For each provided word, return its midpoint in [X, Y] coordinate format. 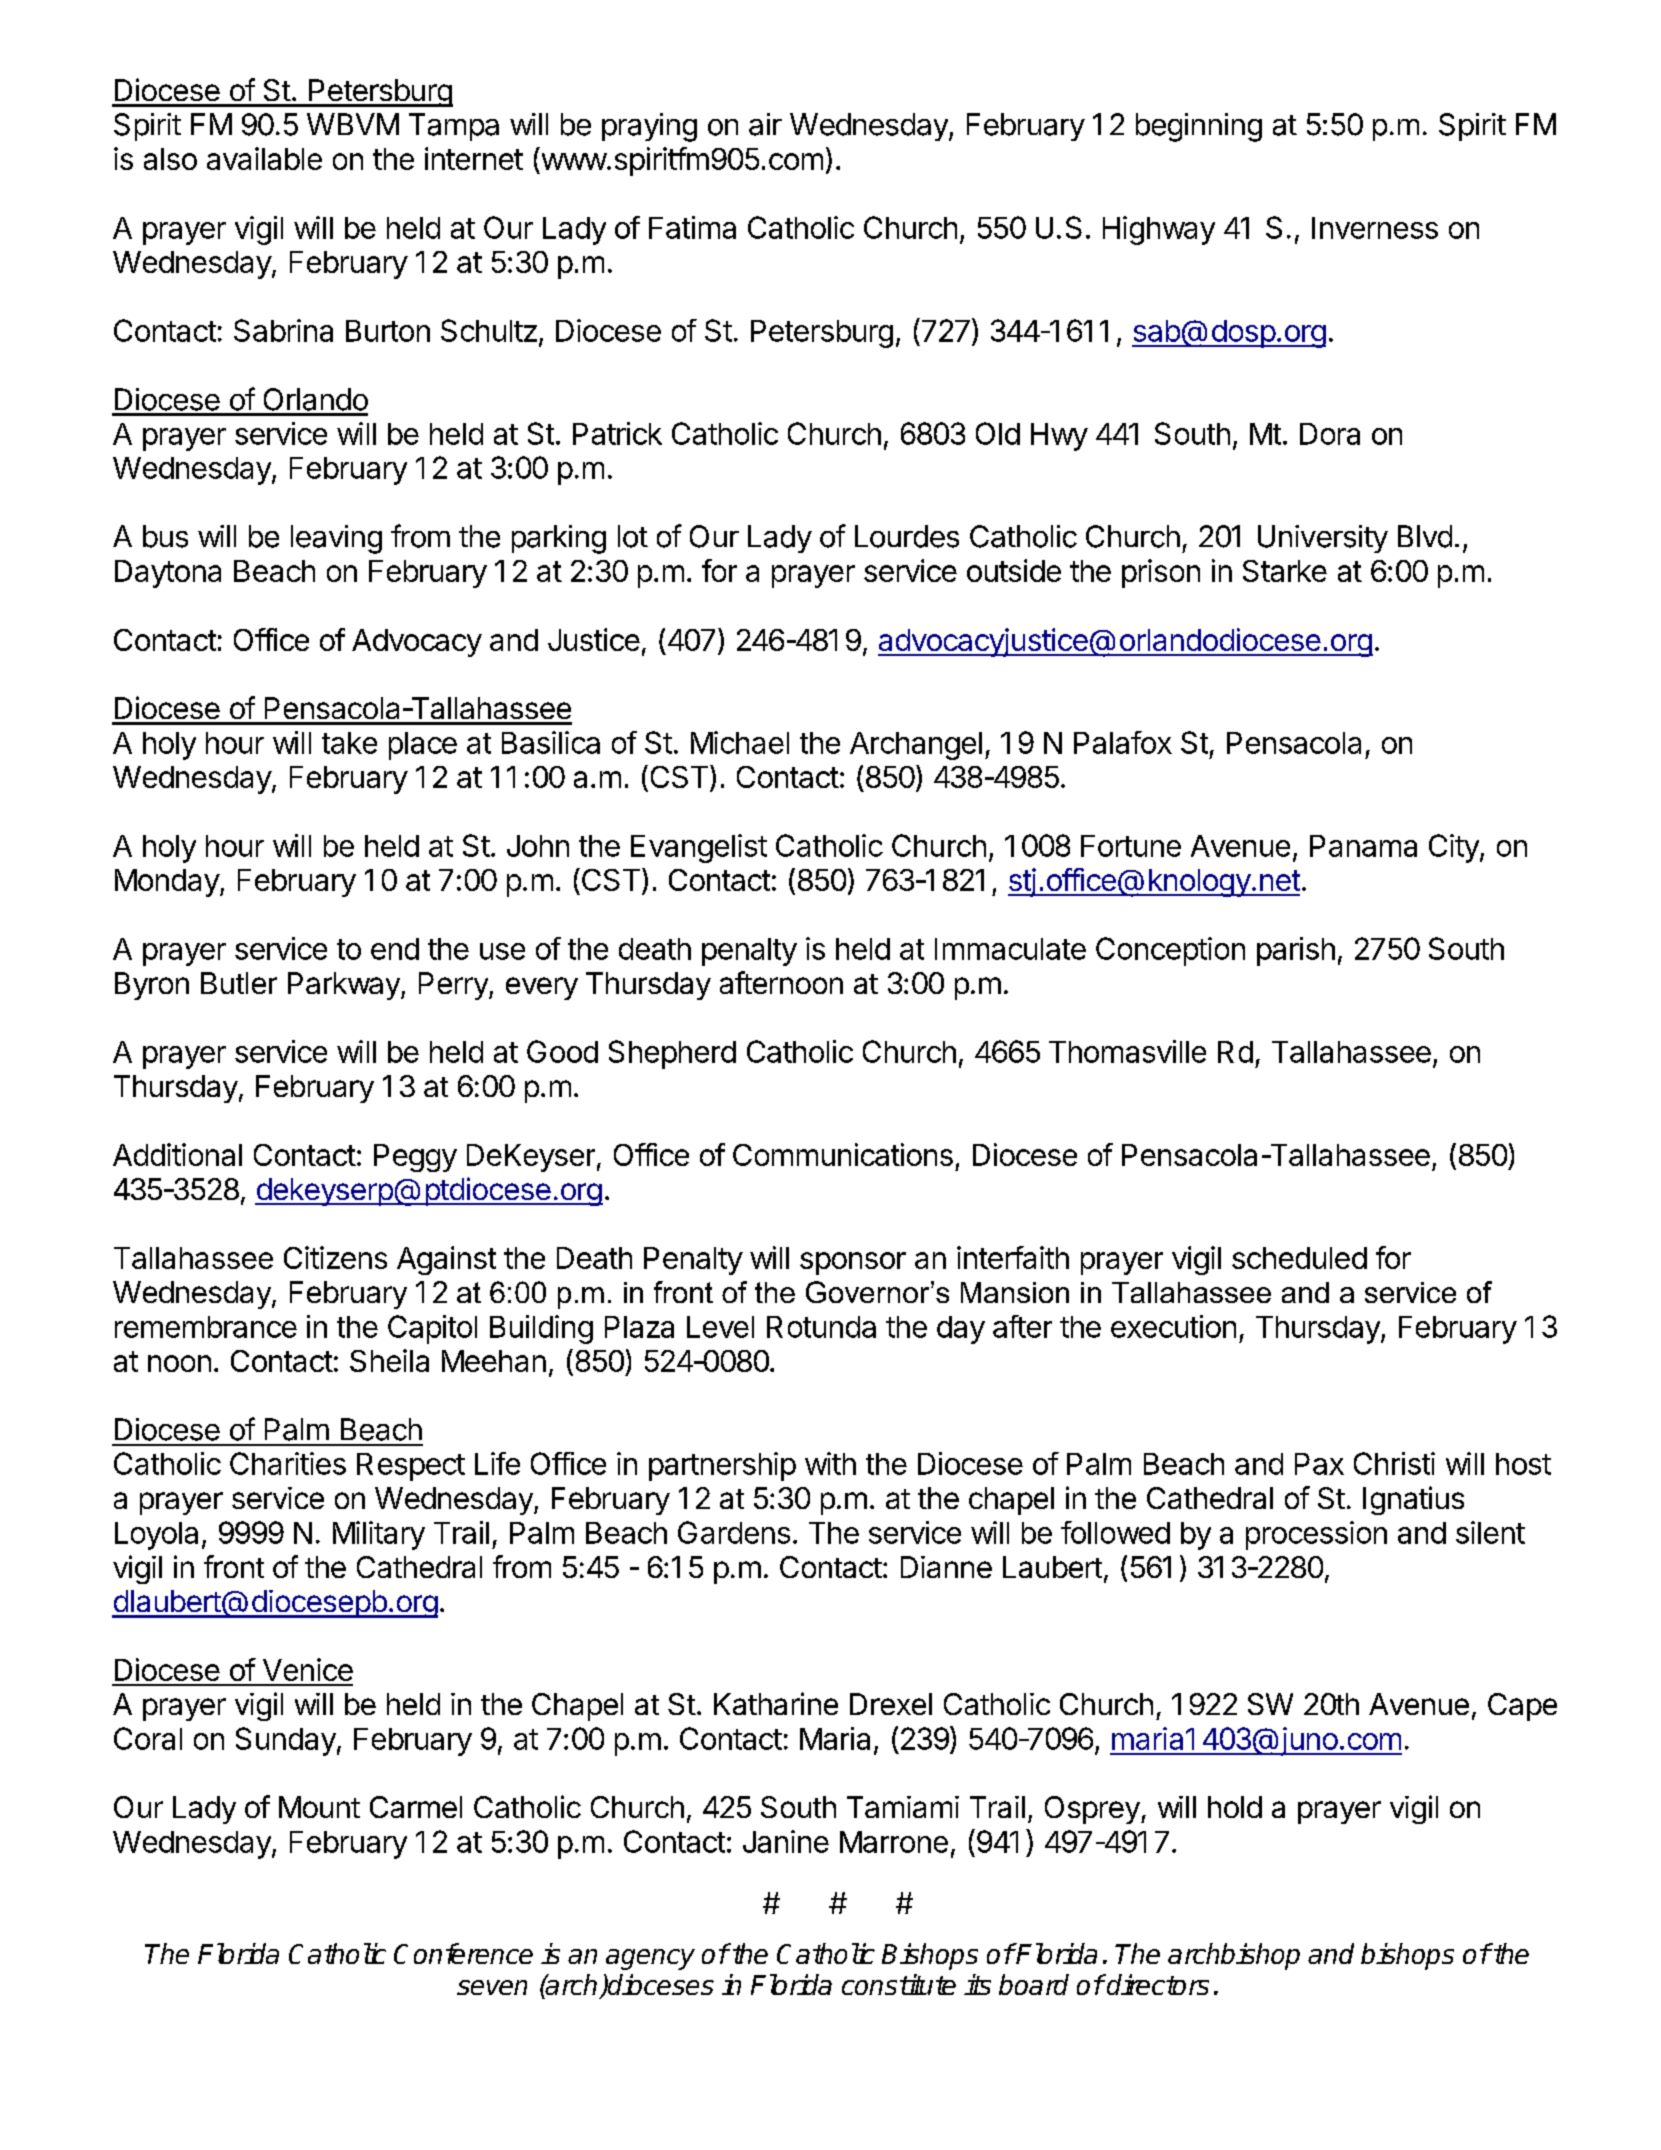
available [264, 158]
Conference [463, 1953]
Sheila [389, 1360]
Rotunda [821, 1327]
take [349, 743]
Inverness [1375, 228]
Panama [1363, 846]
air [765, 124]
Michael [740, 742]
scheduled [1299, 1258]
